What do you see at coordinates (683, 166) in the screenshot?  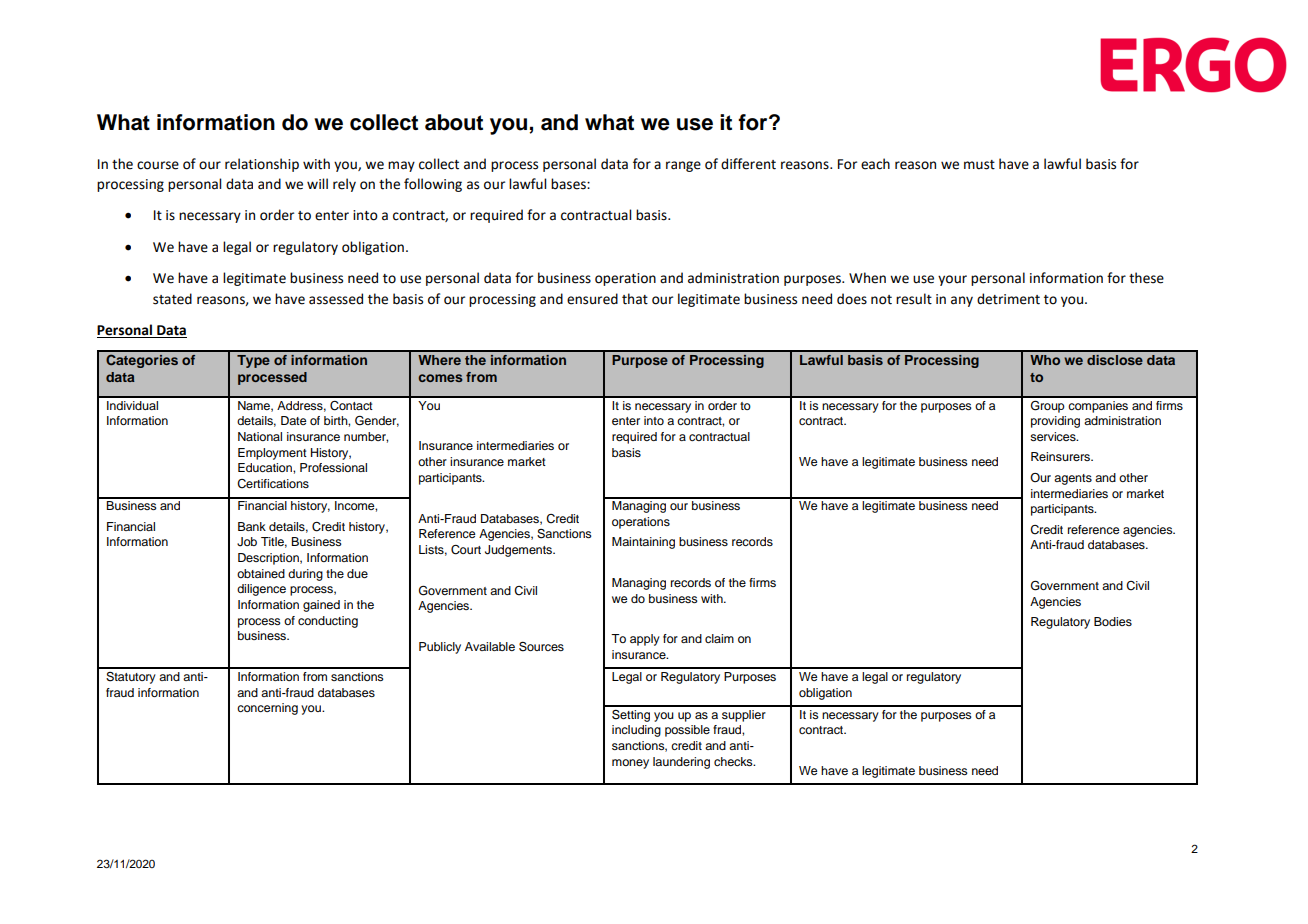 I see `range` at bounding box center [683, 166].
